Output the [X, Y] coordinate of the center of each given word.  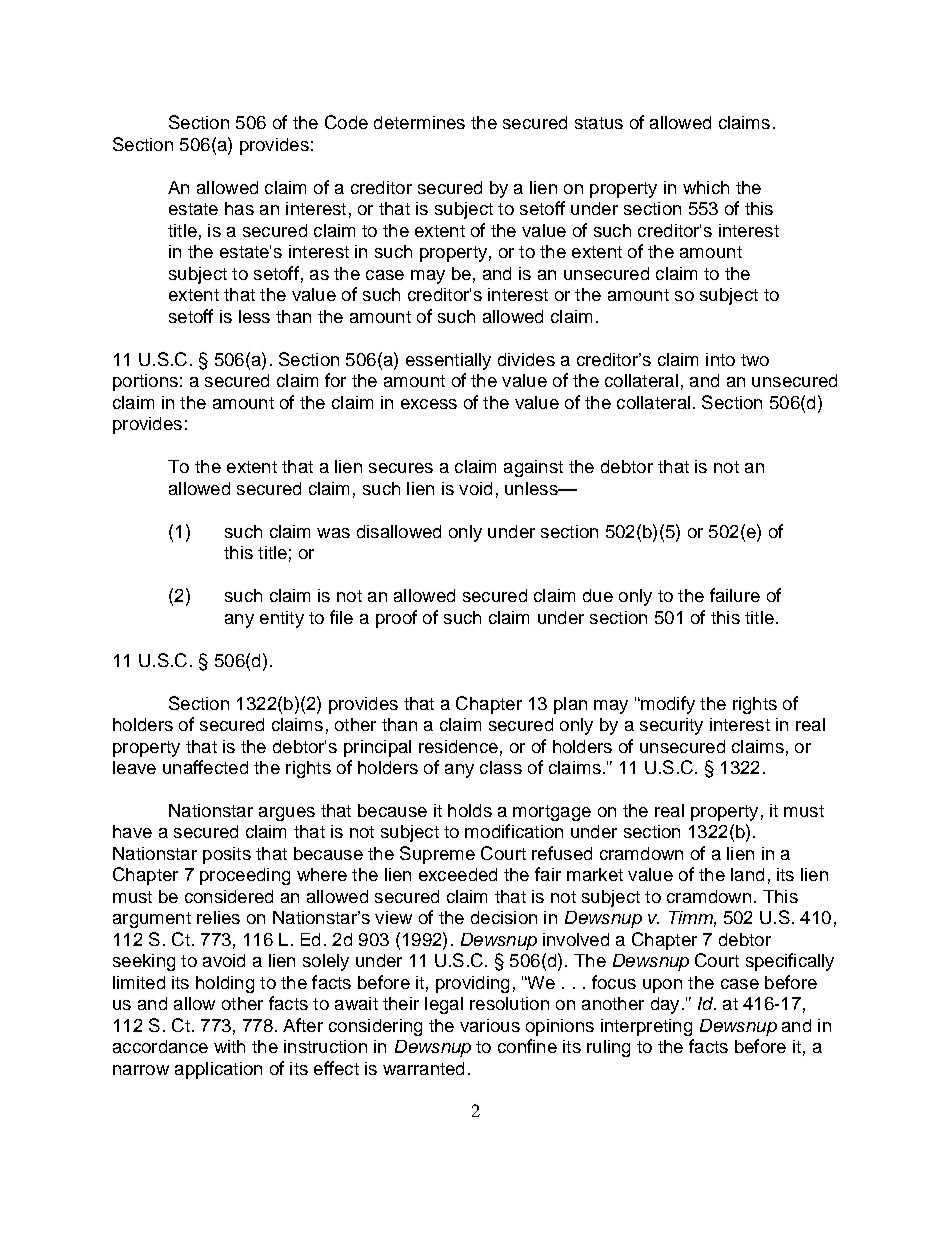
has [239, 208]
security [671, 726]
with [229, 1046]
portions [145, 382]
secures [401, 468]
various [490, 1025]
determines [419, 122]
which [706, 187]
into [720, 359]
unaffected [205, 767]
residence [458, 746]
